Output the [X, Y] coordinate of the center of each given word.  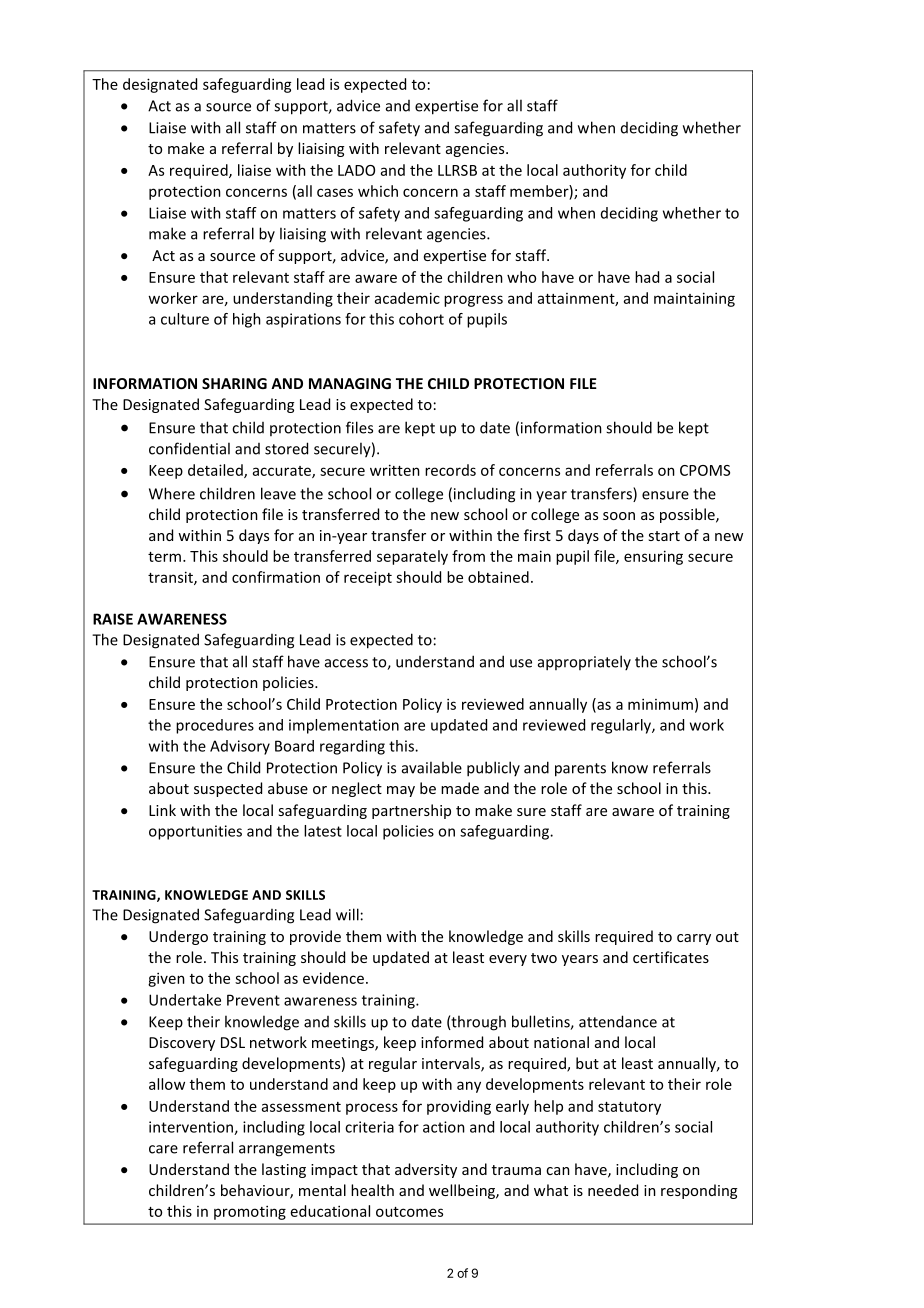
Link [162, 810]
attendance [618, 1021]
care [163, 1149]
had [647, 277]
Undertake [185, 1000]
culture [185, 319]
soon [619, 516]
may [401, 791]
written [395, 470]
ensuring [653, 557]
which [378, 191]
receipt [368, 578]
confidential [189, 448]
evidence [333, 978]
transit [171, 578]
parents [580, 770]
